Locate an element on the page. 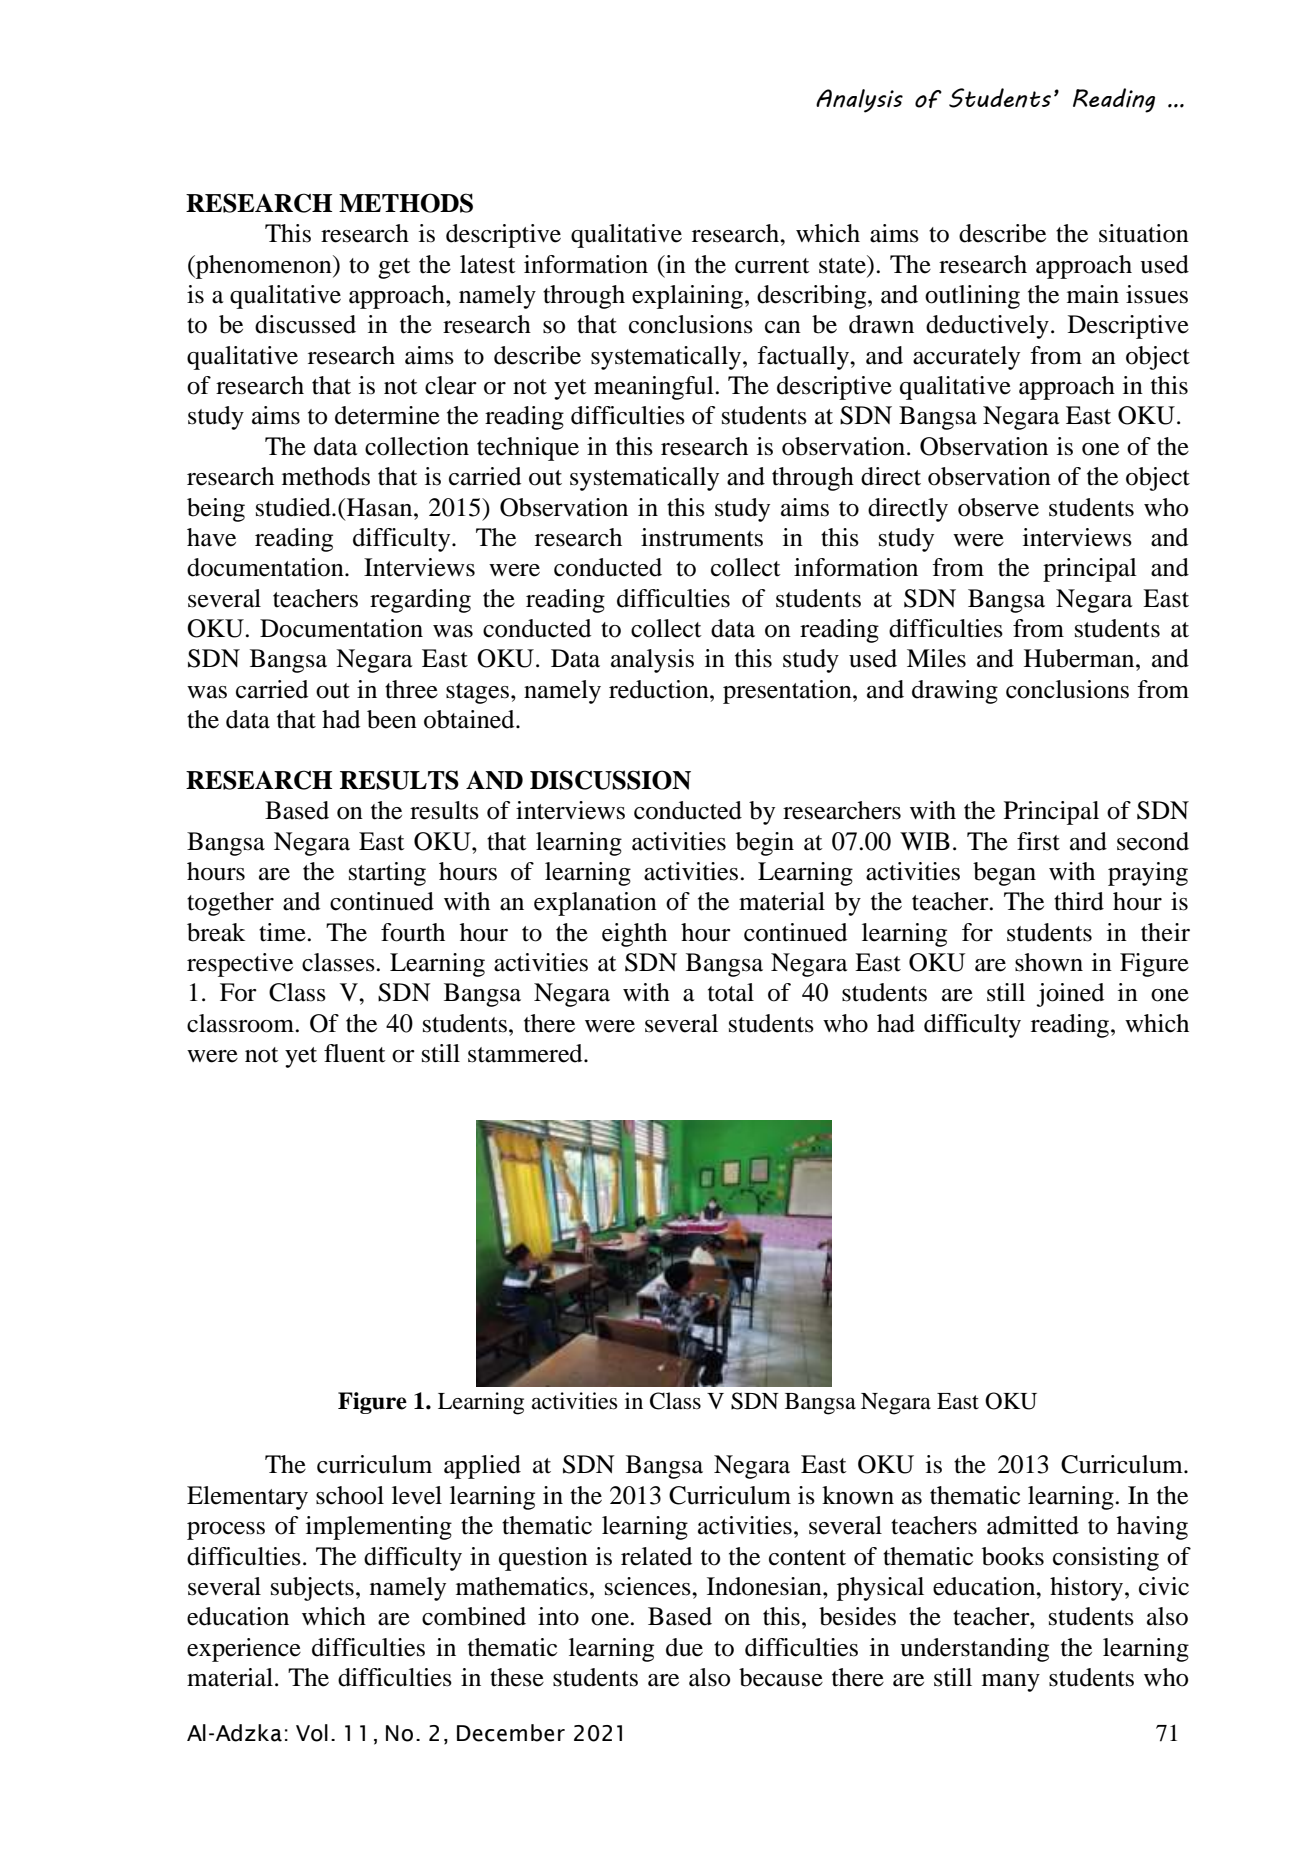 The image size is (1310, 1853). regarding is located at coordinates (420, 601).
